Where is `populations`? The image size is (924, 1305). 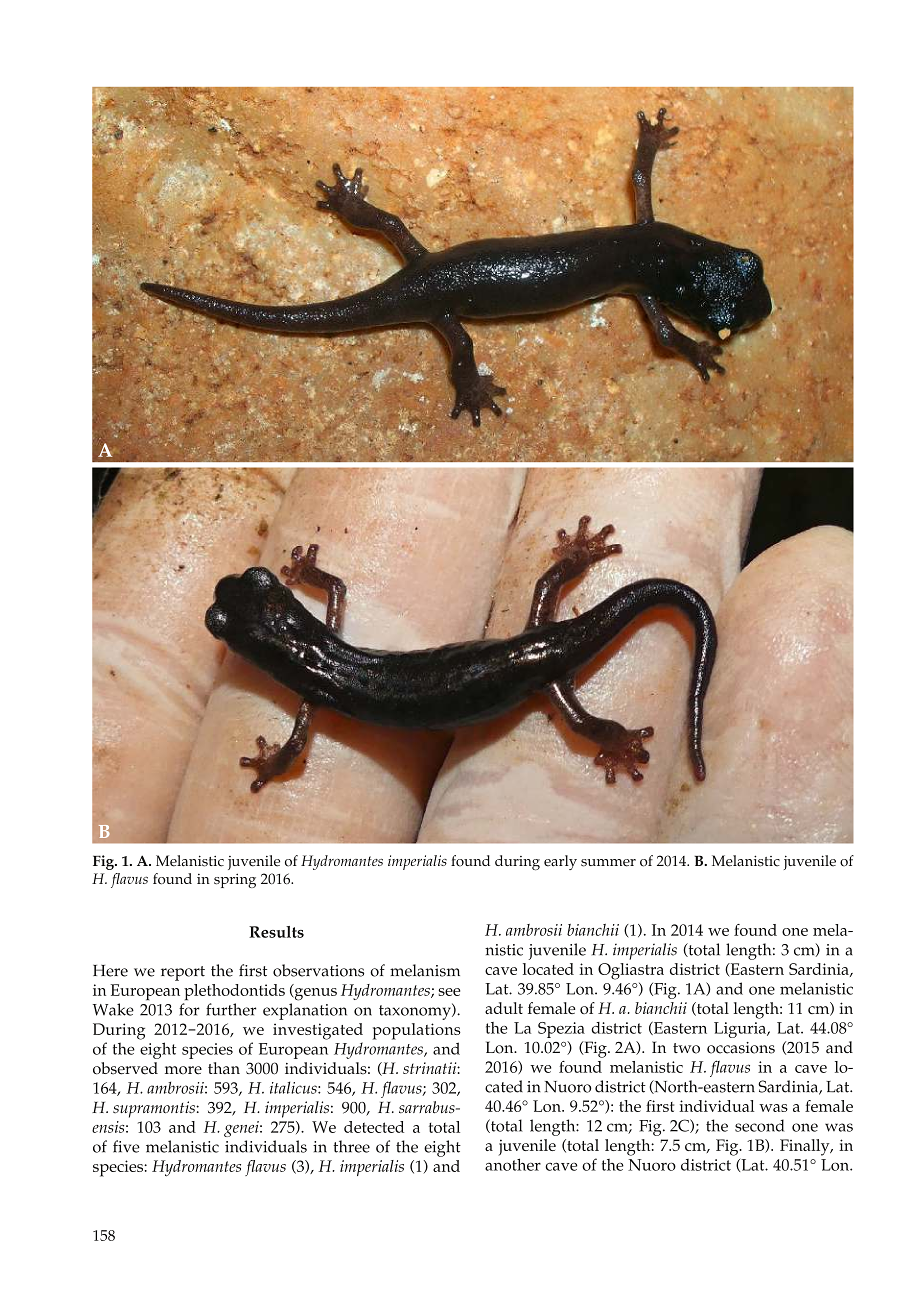 populations is located at coordinates (417, 1031).
